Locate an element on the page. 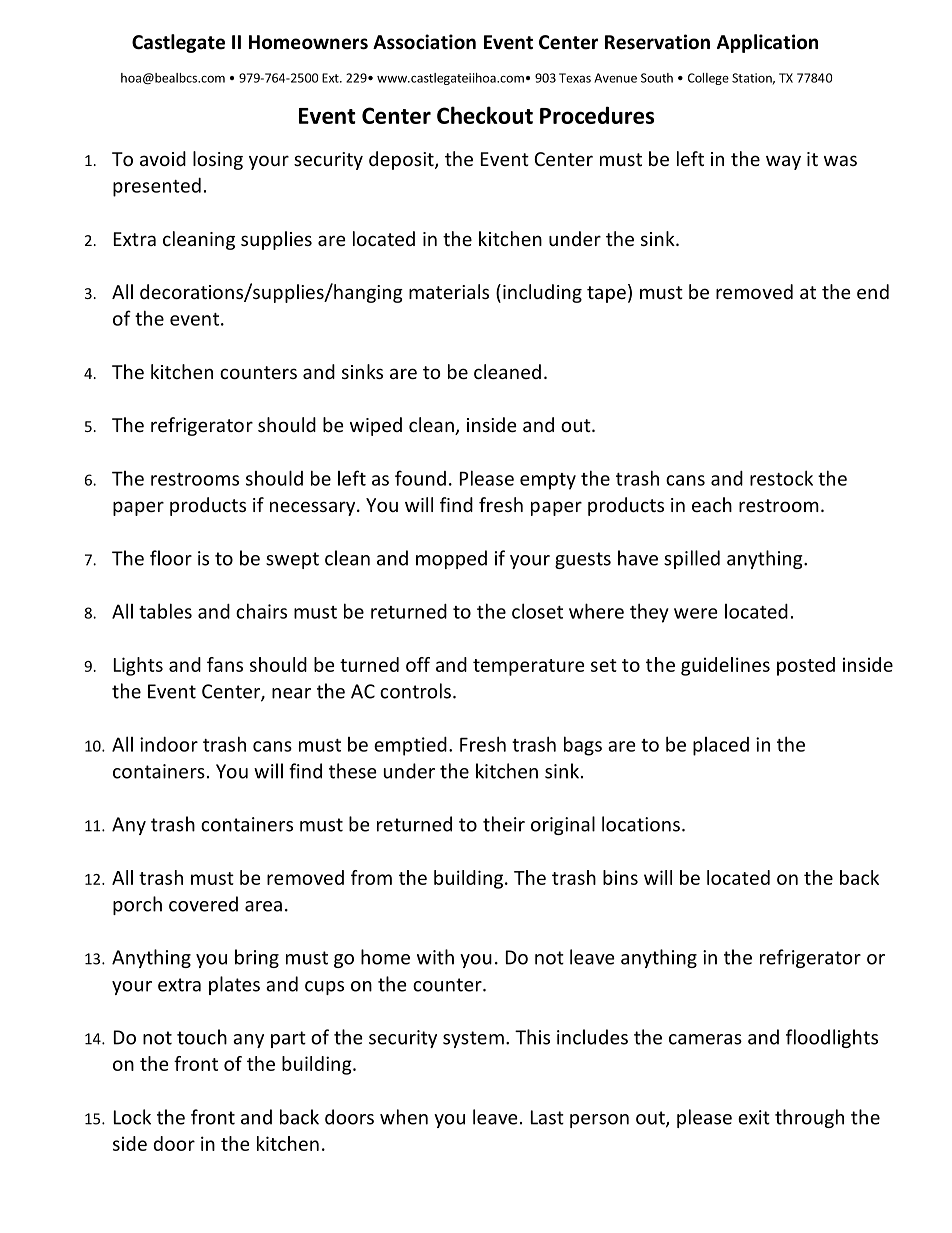 This document has width=952, height=1233. wiped is located at coordinates (376, 426).
